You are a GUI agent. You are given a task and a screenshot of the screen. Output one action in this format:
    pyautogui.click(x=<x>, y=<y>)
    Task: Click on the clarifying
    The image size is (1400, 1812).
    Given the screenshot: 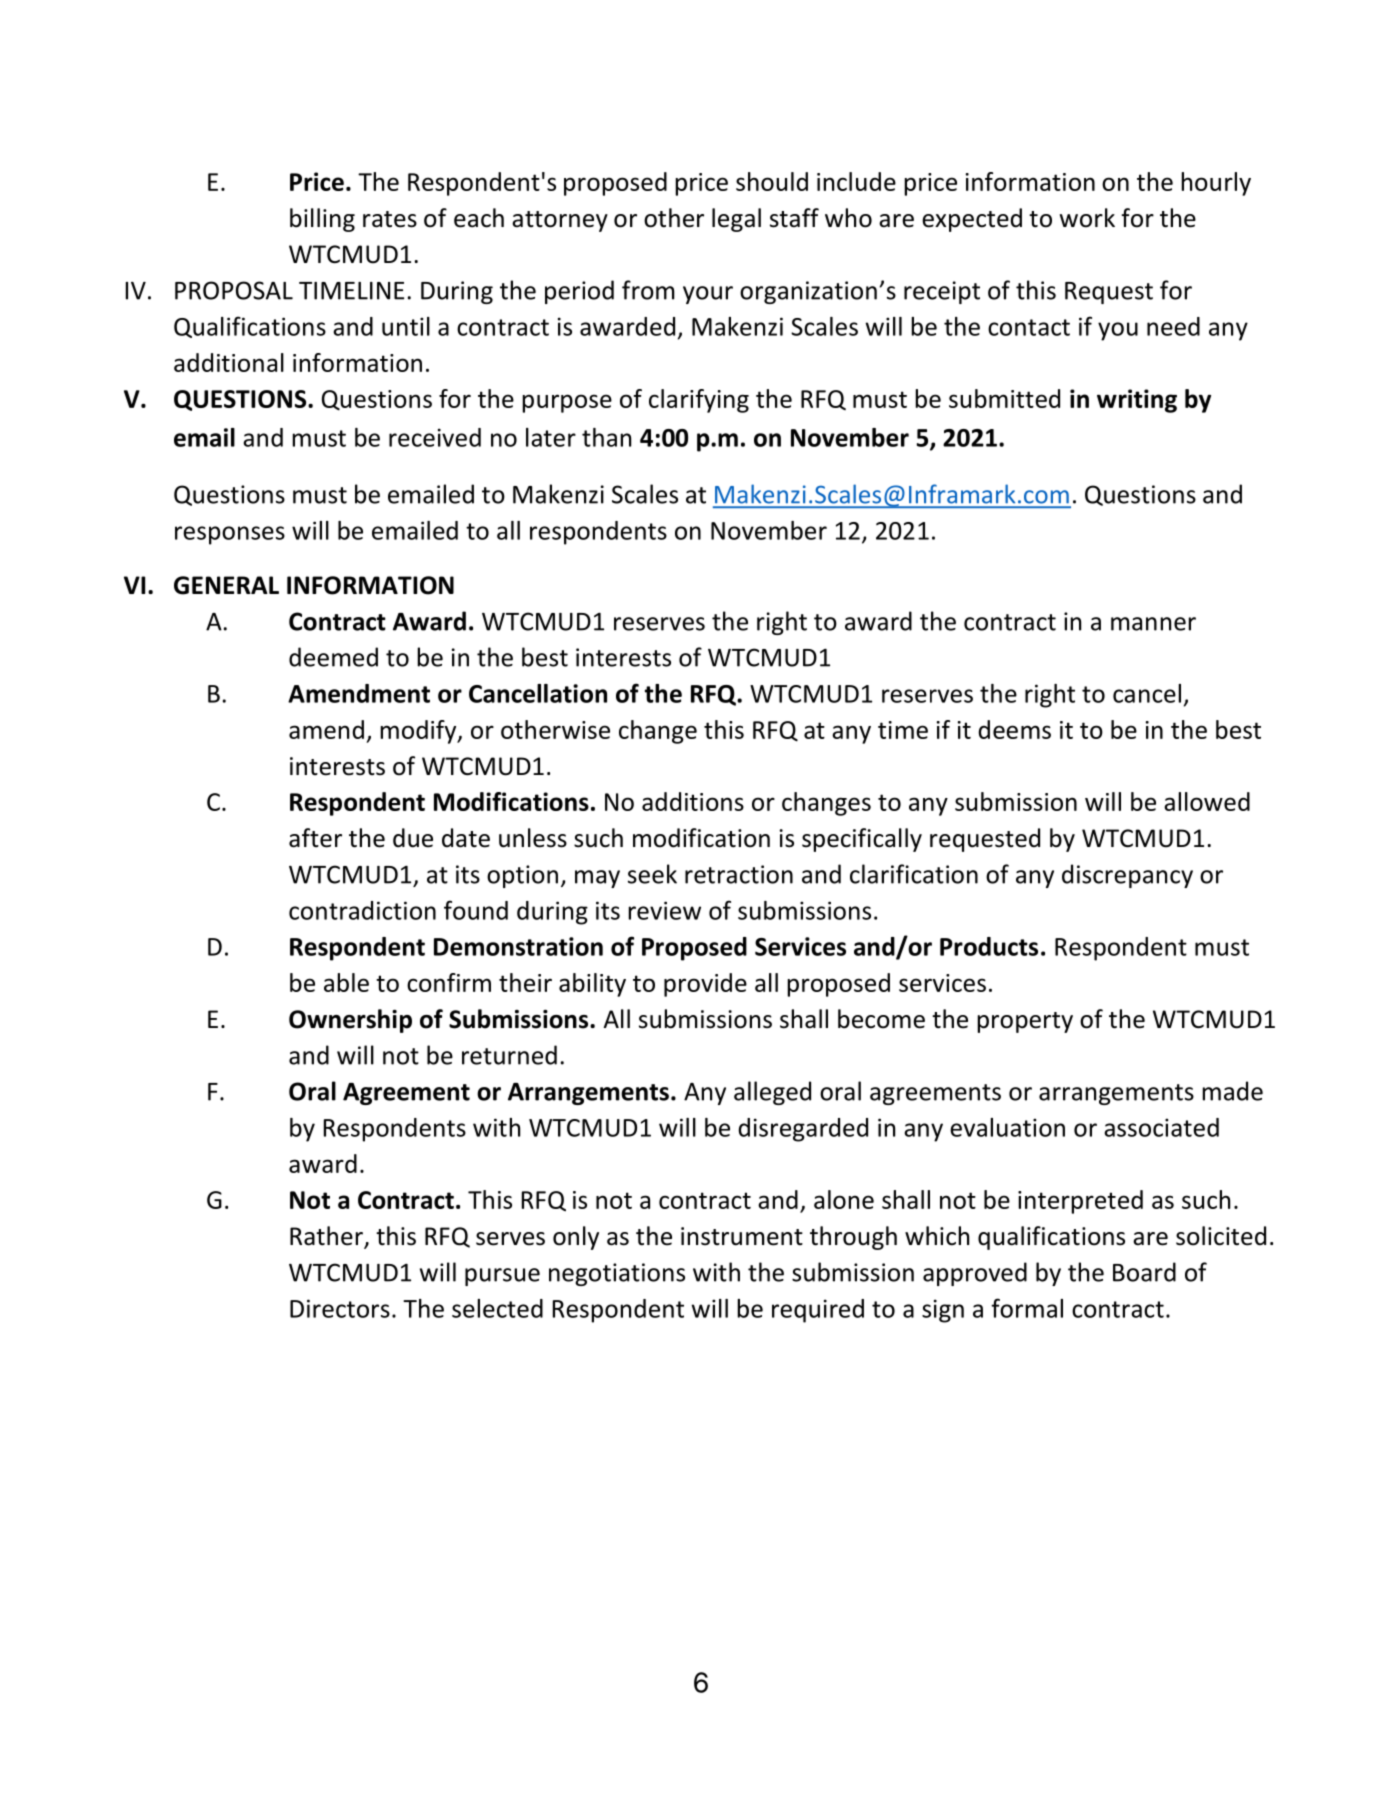 What is the action you would take?
    pyautogui.click(x=699, y=401)
